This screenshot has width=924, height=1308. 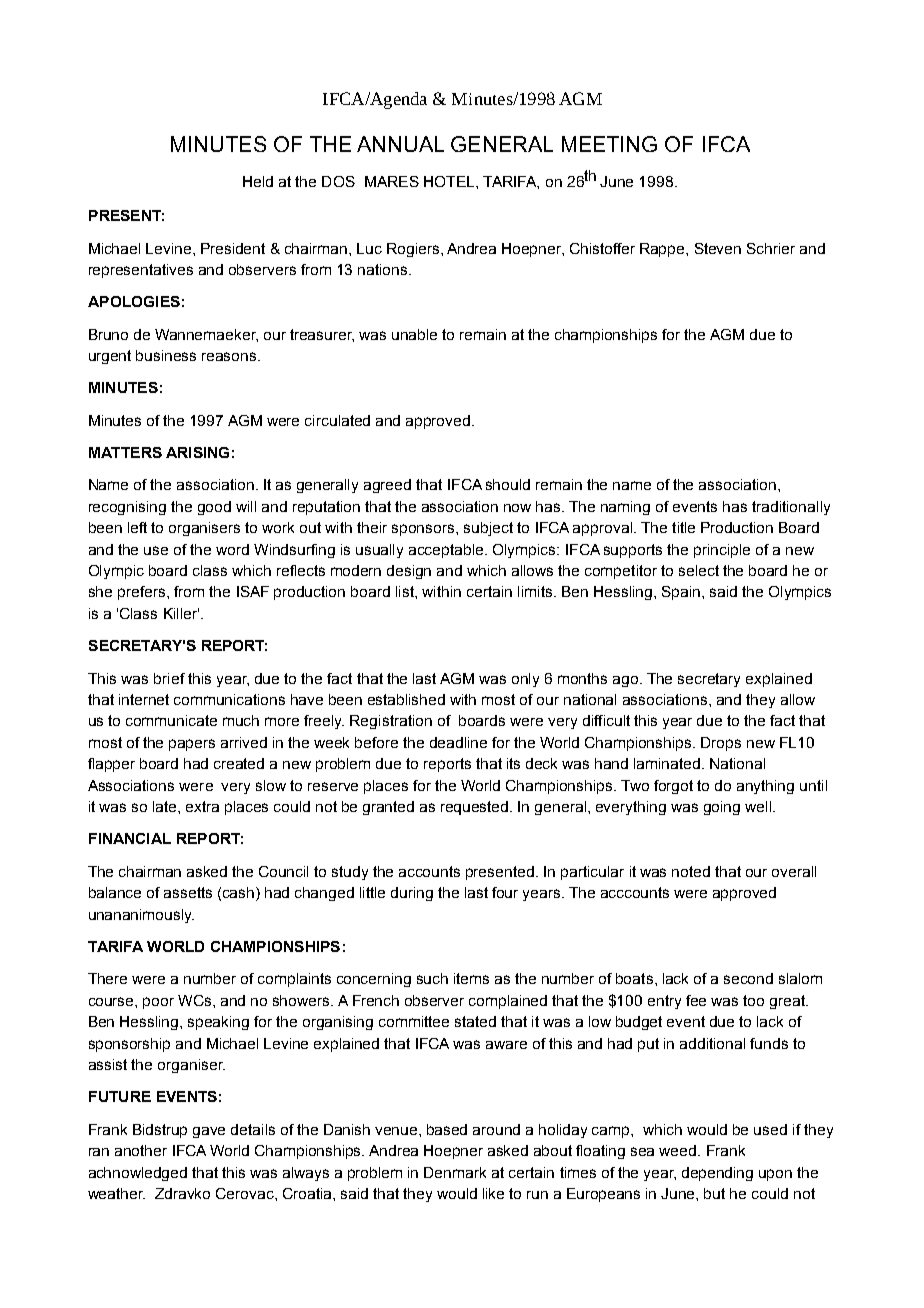 What do you see at coordinates (169, 678) in the screenshot?
I see `brief` at bounding box center [169, 678].
